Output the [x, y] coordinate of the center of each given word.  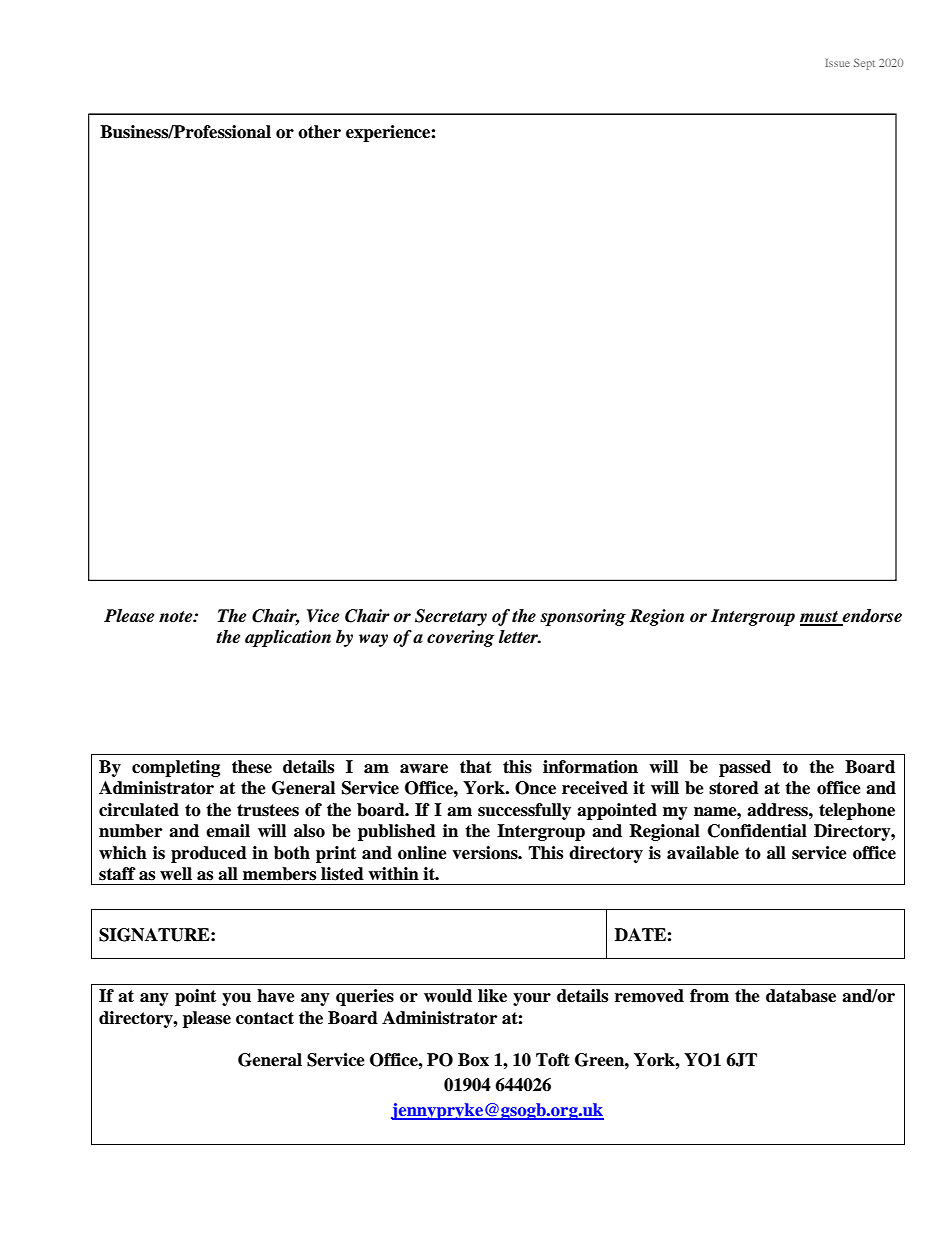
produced [209, 854]
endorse [871, 617]
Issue [837, 63]
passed [745, 768]
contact [265, 1018]
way [373, 640]
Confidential [757, 831]
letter [520, 637]
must [820, 618]
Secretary [451, 617]
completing [176, 768]
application [288, 638]
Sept [864, 64]
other [319, 132]
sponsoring [583, 617]
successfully [524, 811]
